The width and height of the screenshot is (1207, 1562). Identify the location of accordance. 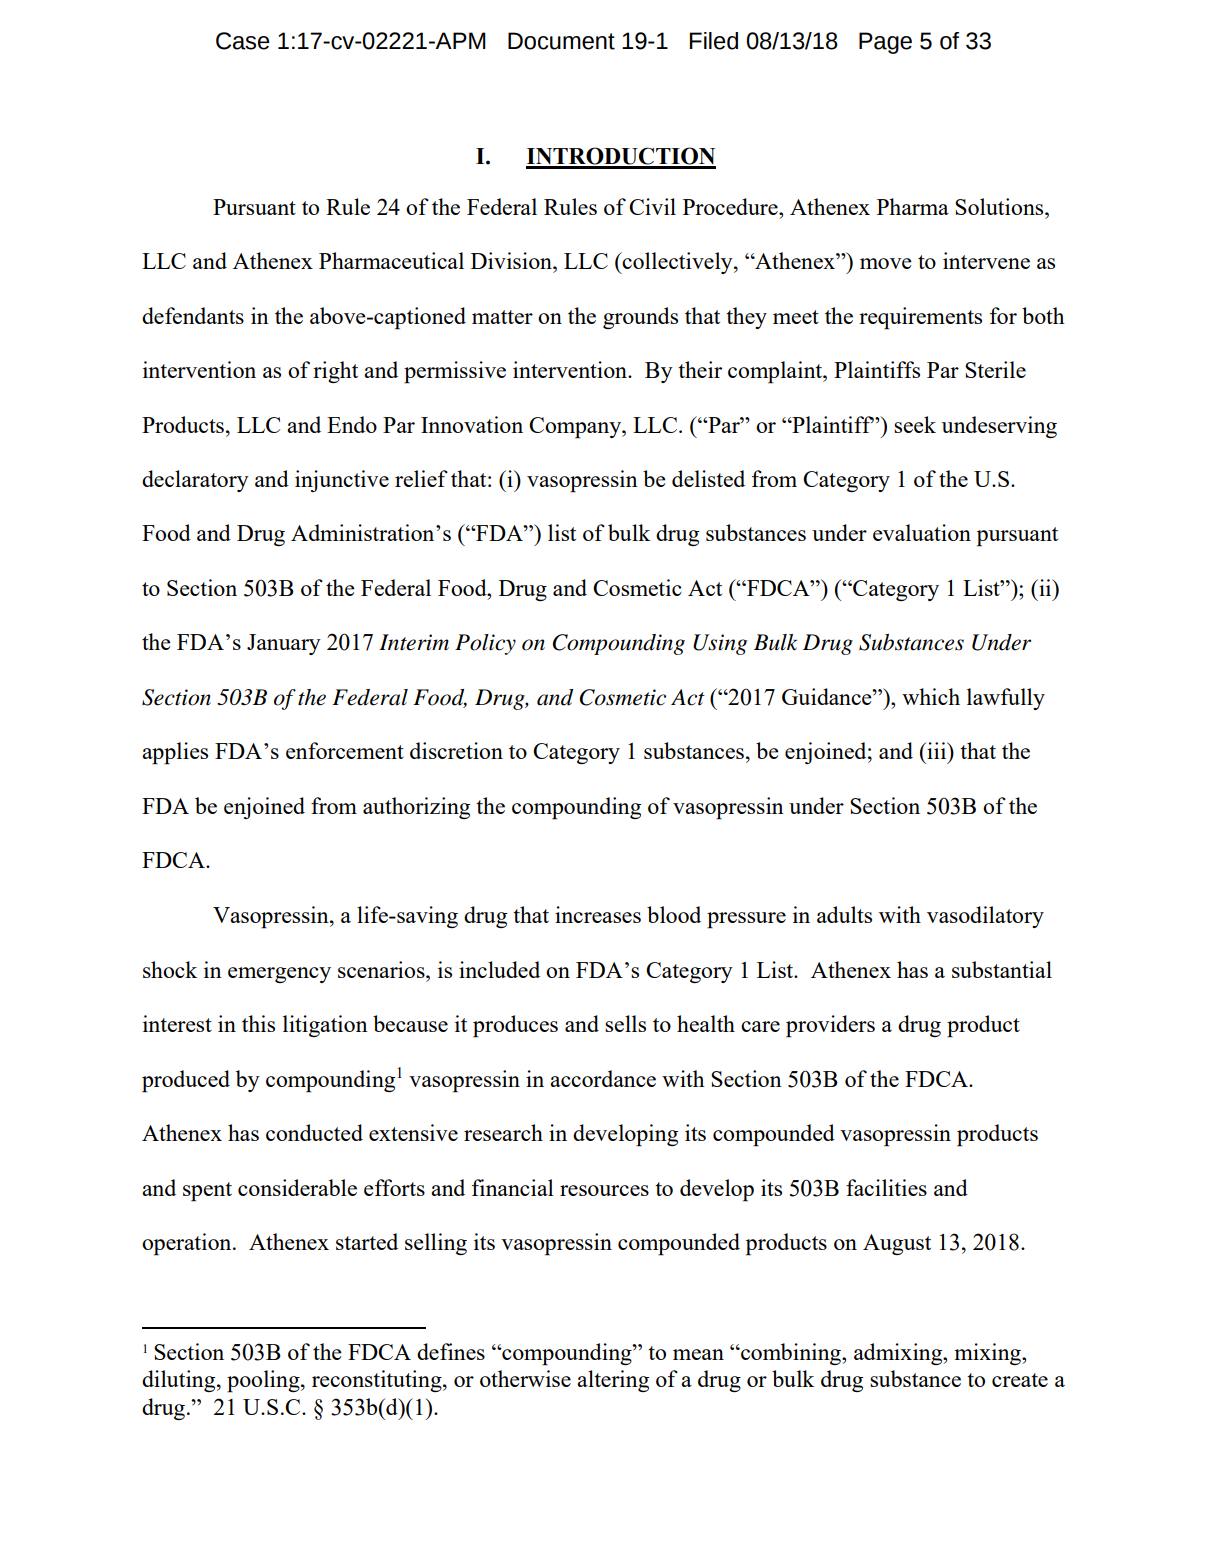
(603, 1078).
